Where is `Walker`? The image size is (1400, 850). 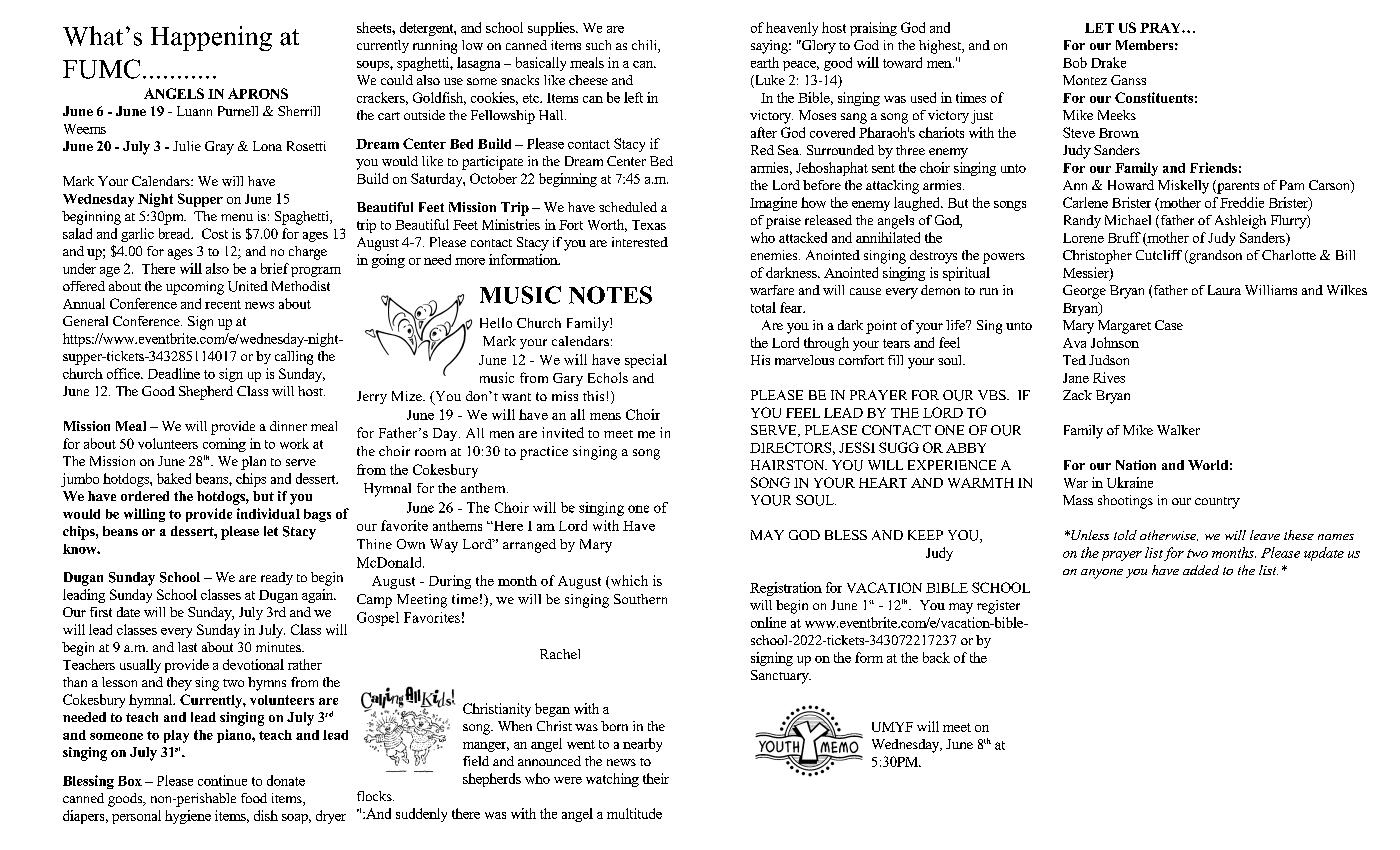
Walker is located at coordinates (1178, 430).
